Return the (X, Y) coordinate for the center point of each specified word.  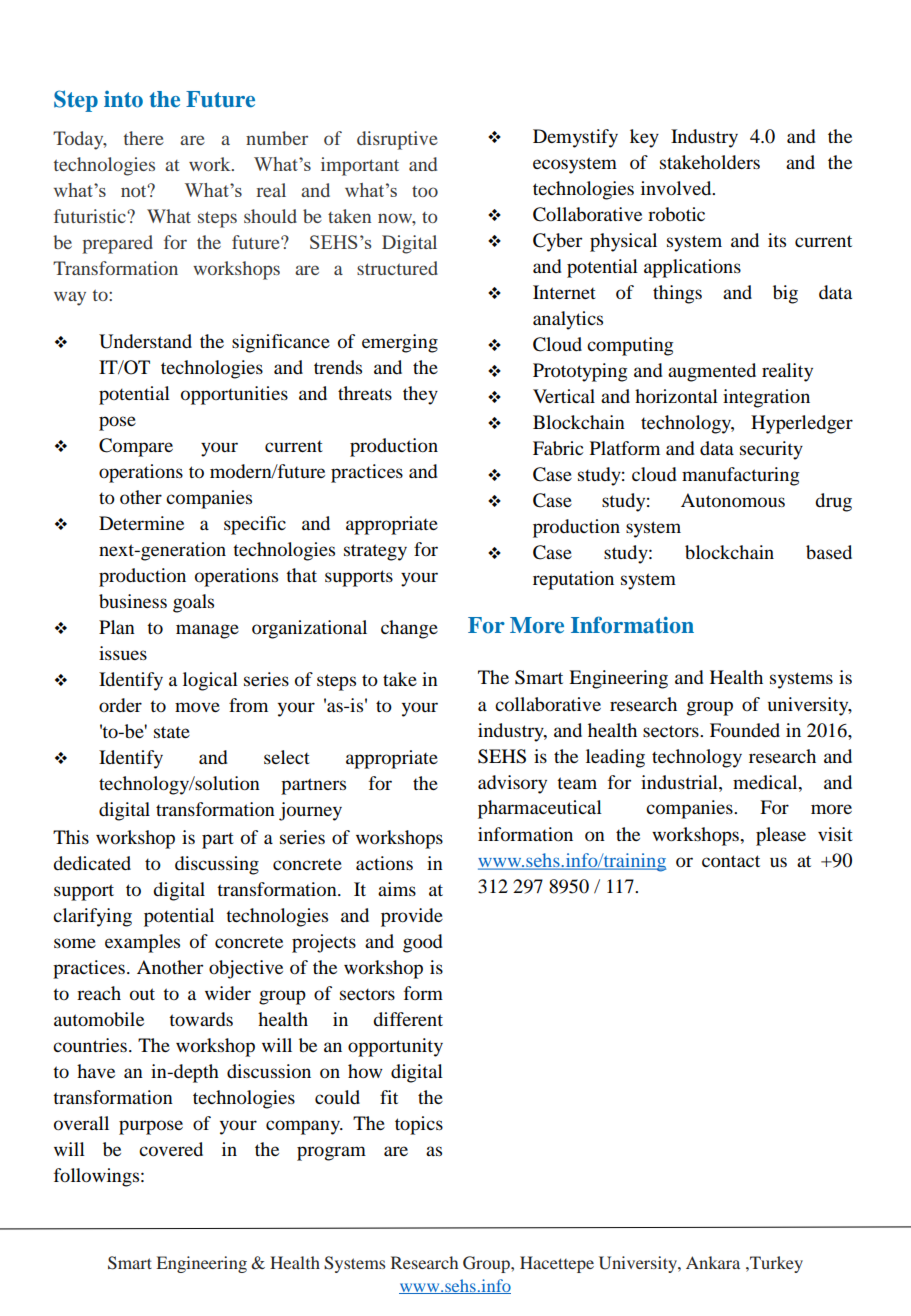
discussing (217, 865)
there (144, 138)
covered (171, 1149)
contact (731, 861)
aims (397, 889)
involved (677, 188)
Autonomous (733, 500)
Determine (141, 523)
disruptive (397, 140)
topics (419, 1125)
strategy (375, 552)
